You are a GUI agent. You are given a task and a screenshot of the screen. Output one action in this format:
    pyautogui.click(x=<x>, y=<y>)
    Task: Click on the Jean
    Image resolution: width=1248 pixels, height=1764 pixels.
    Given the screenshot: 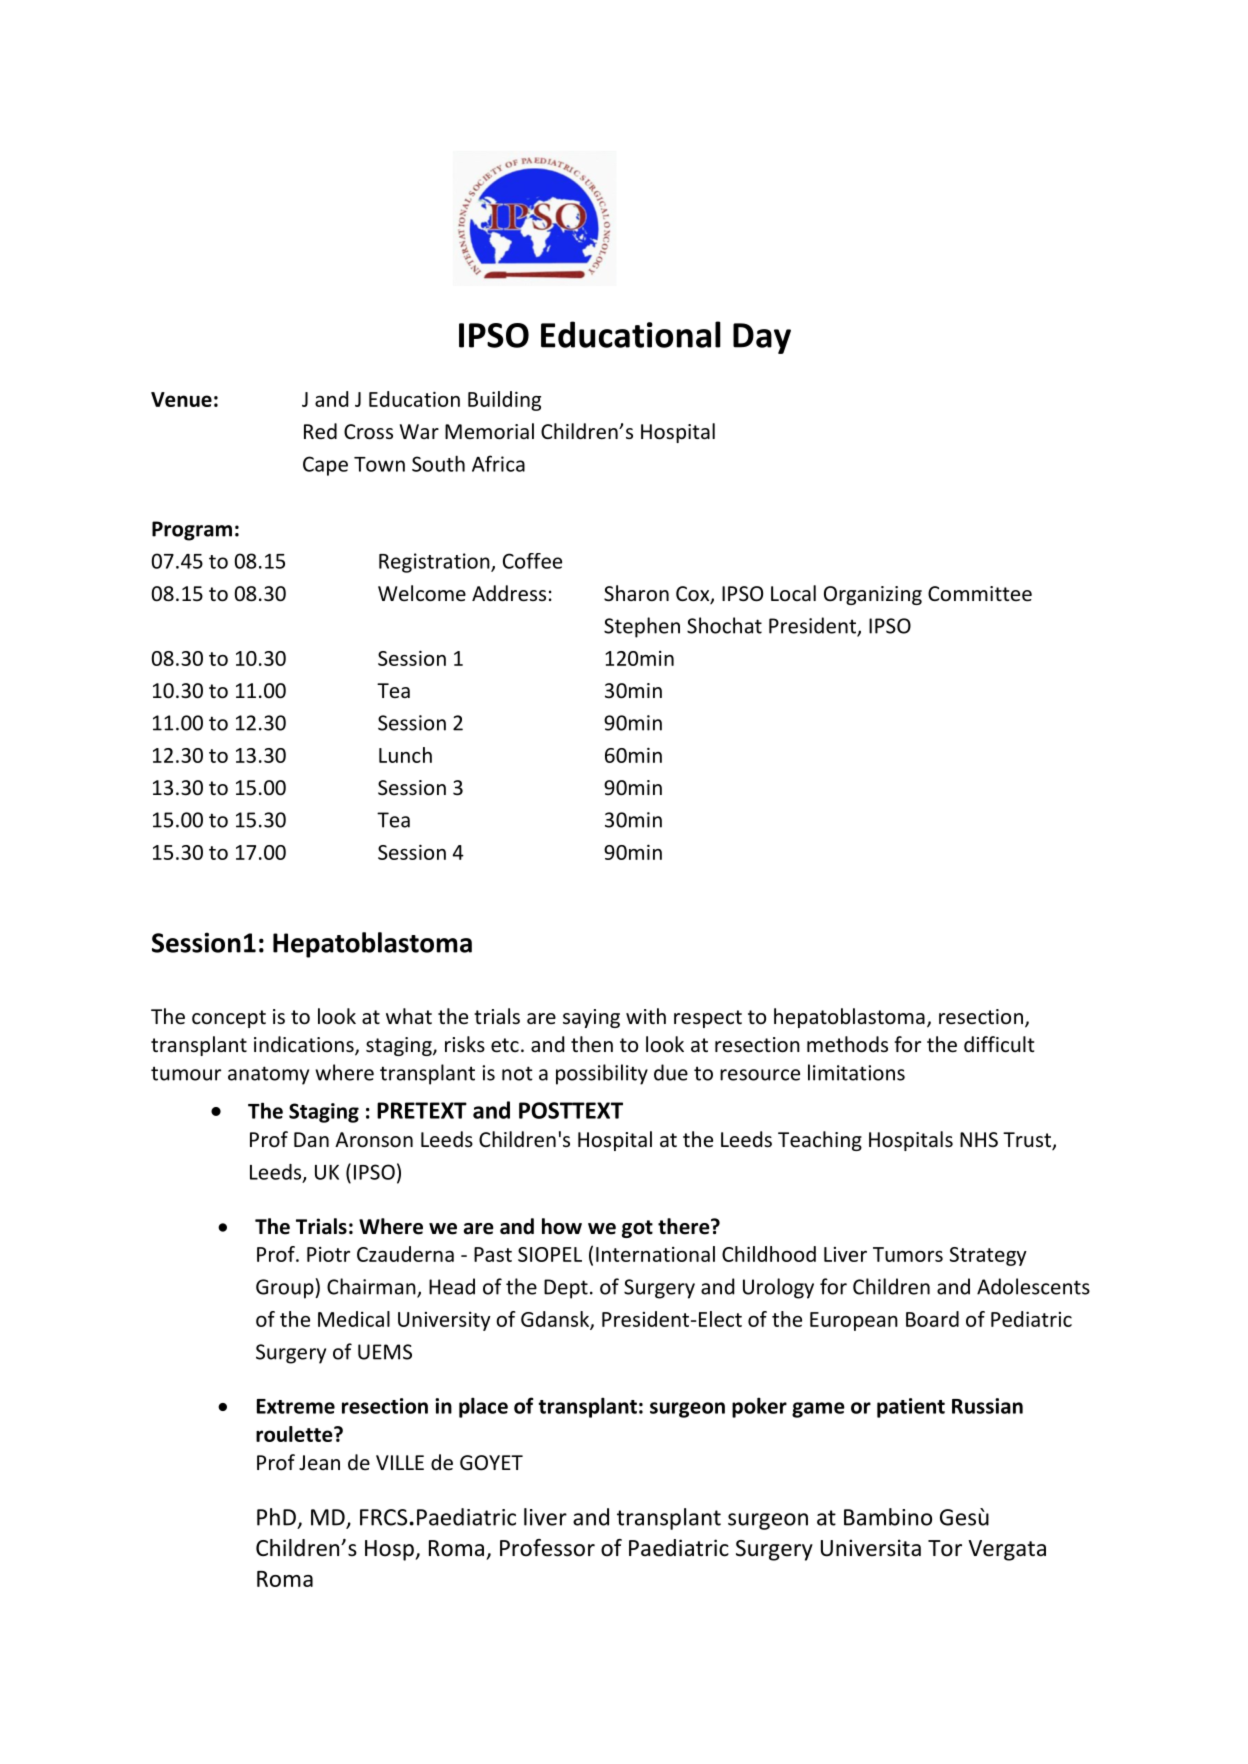 What is the action you would take?
    pyautogui.click(x=319, y=1462)
